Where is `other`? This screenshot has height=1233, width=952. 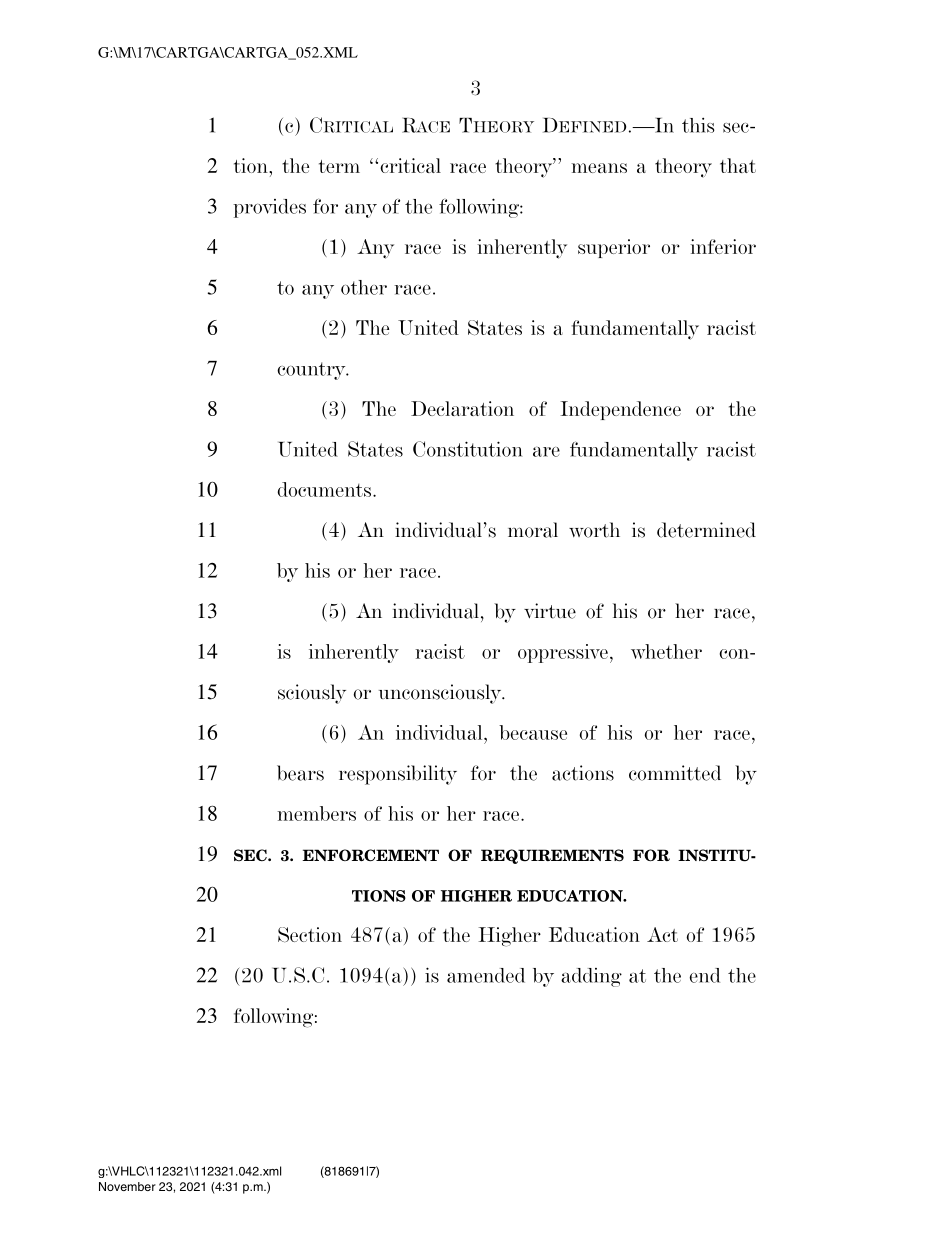 other is located at coordinates (364, 287).
